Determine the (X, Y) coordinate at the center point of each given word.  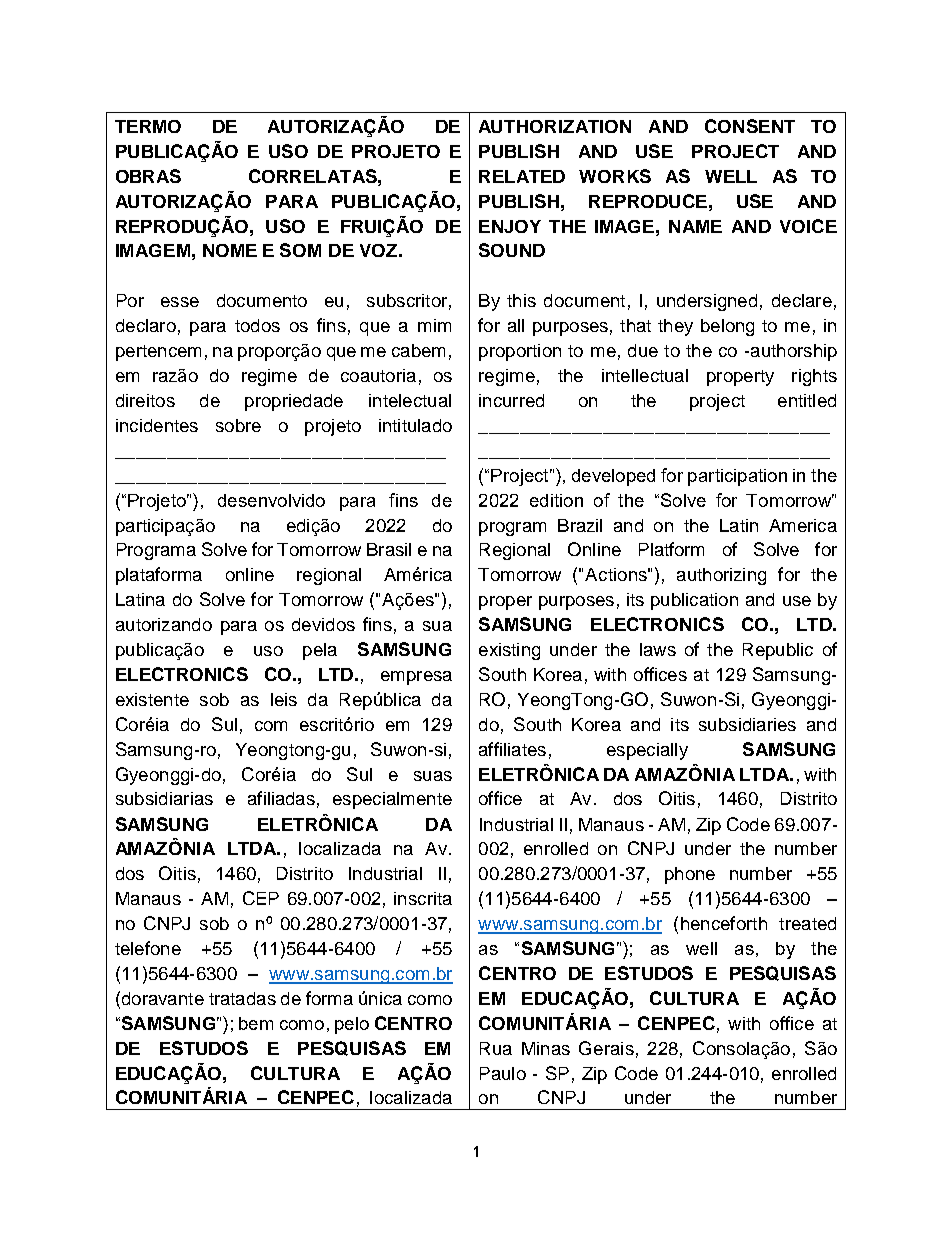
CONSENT (750, 126)
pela (320, 651)
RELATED (522, 176)
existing (509, 651)
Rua (496, 1048)
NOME (230, 250)
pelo (352, 1025)
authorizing (721, 576)
